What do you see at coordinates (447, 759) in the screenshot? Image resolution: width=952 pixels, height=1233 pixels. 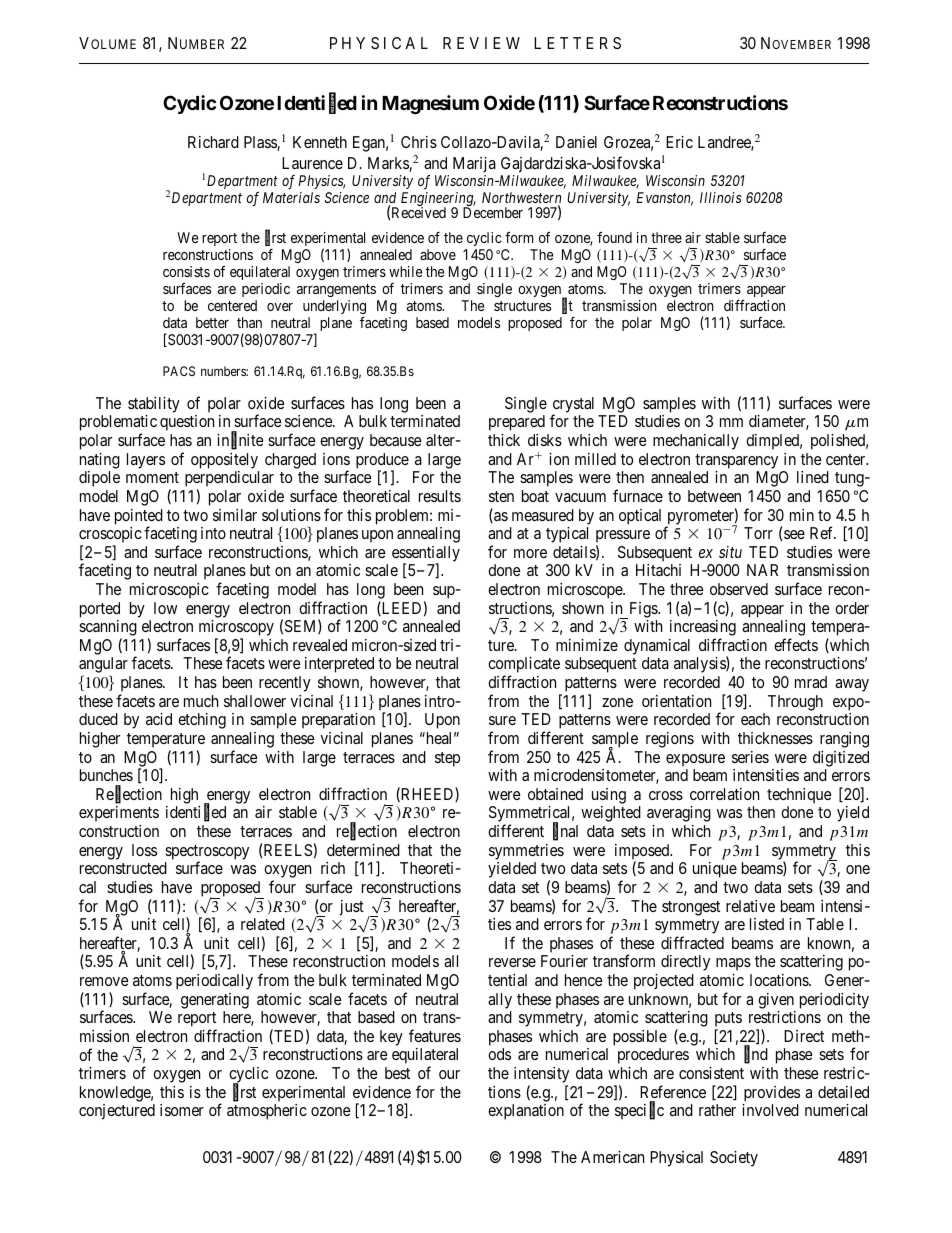 I see `step` at bounding box center [447, 759].
